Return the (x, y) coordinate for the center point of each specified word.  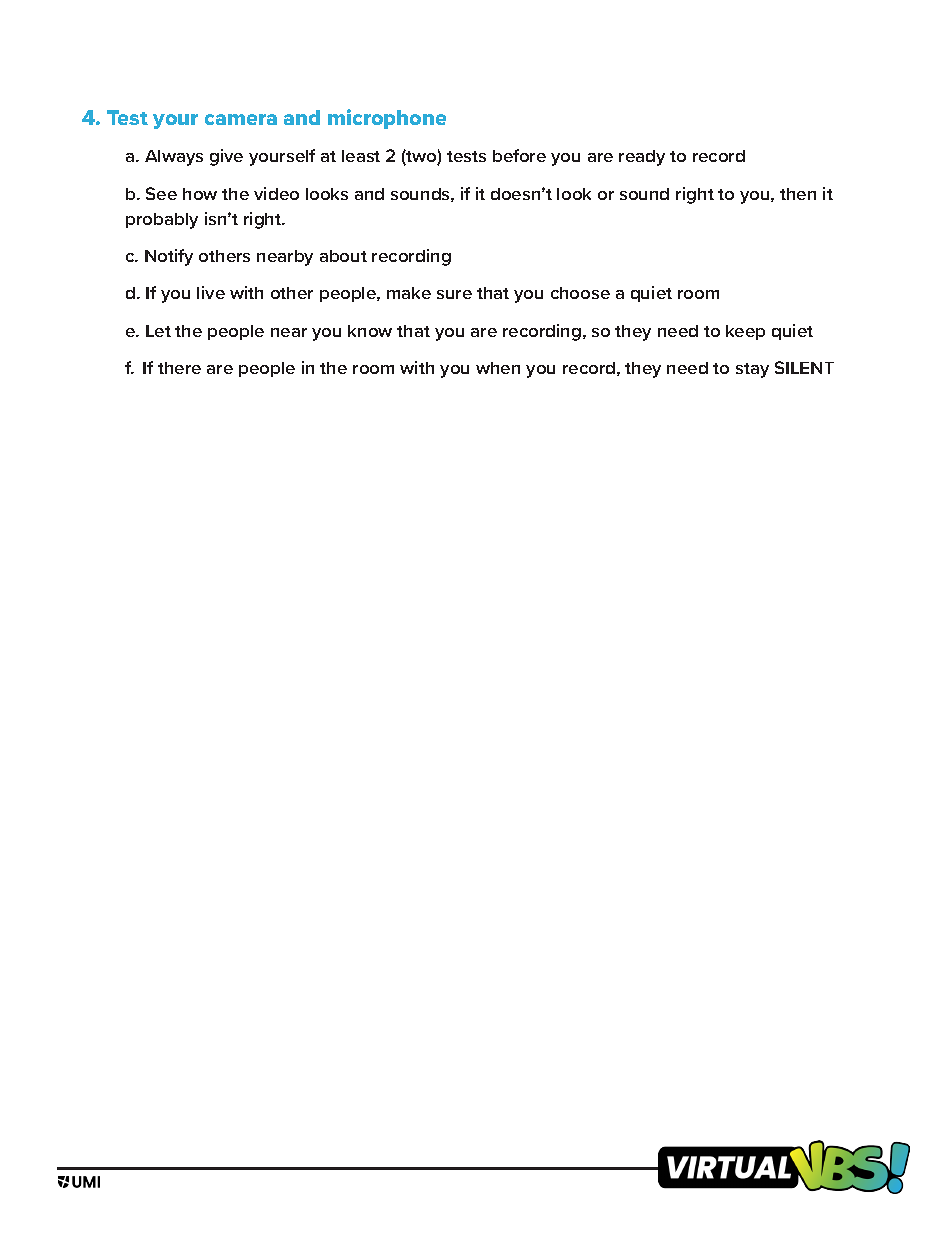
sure (454, 294)
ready (642, 158)
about (343, 256)
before (519, 155)
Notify (169, 257)
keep (745, 332)
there (179, 368)
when (498, 368)
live (211, 292)
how (200, 194)
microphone (387, 119)
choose (580, 293)
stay (752, 370)
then (798, 194)
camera (241, 119)
